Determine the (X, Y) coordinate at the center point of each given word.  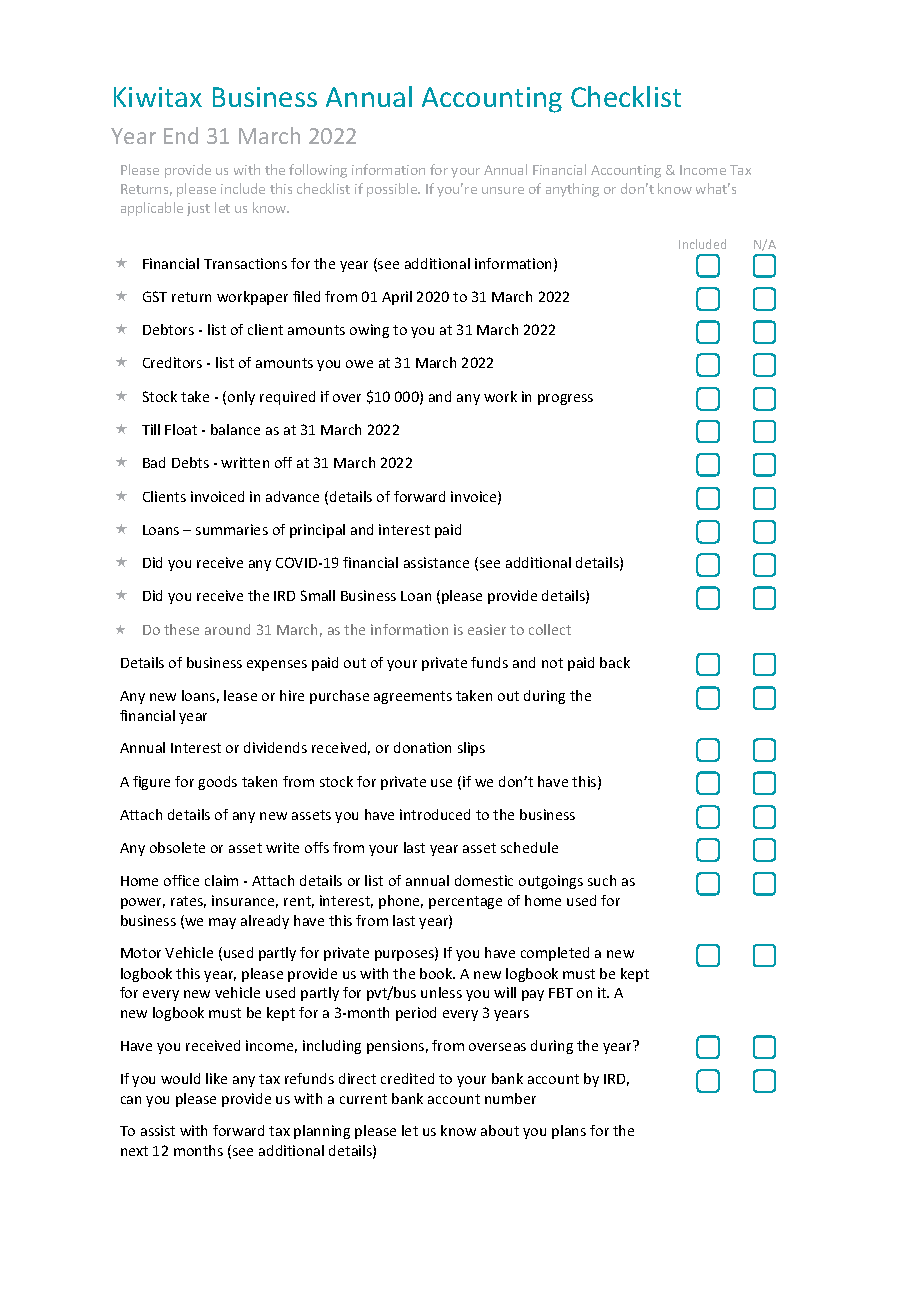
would (180, 1078)
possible (393, 190)
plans (569, 1132)
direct (357, 1078)
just (198, 209)
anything (572, 190)
